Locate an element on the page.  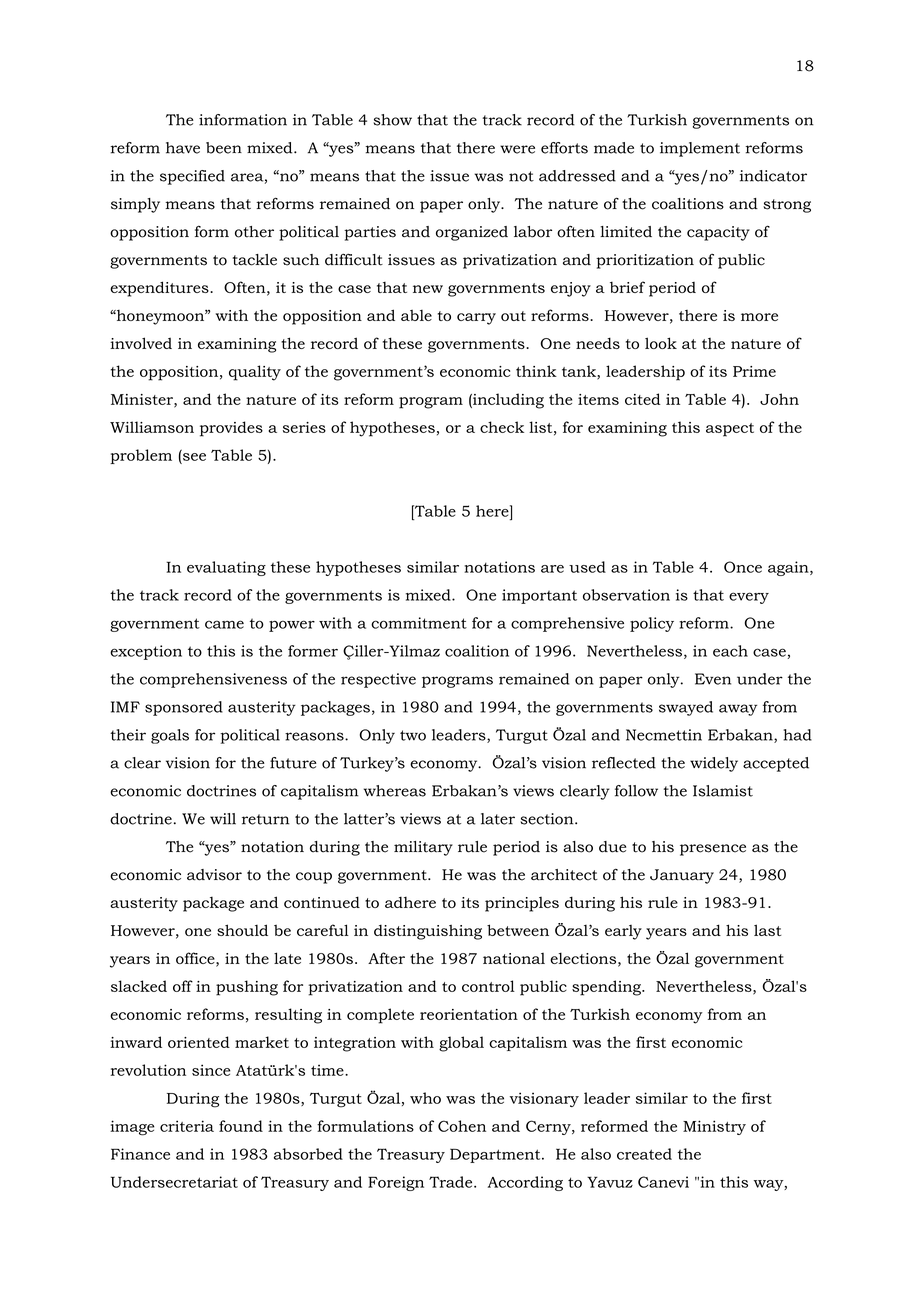
check is located at coordinates (502, 427).
